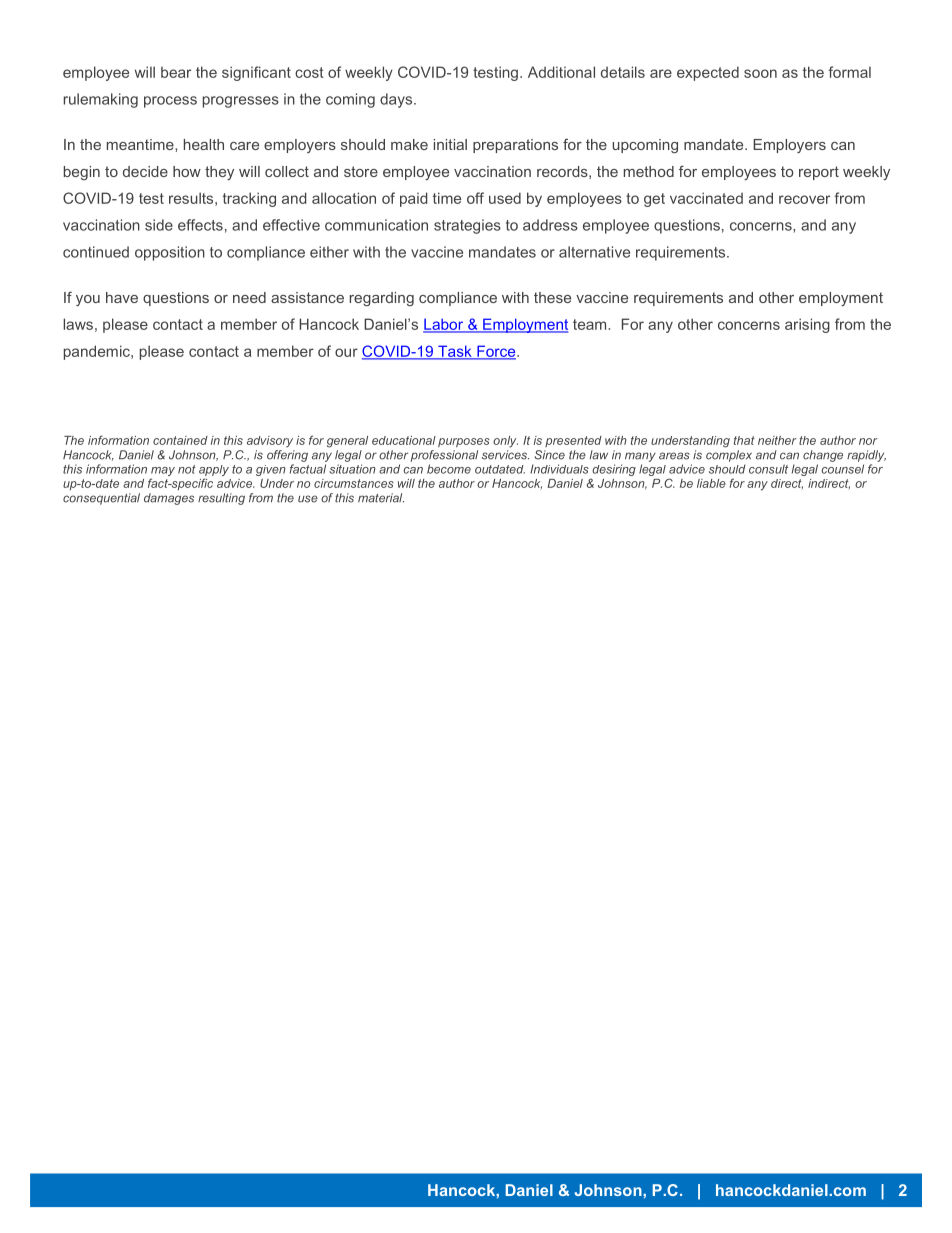  Describe the element at coordinates (397, 100) in the image. I see `days` at that location.
